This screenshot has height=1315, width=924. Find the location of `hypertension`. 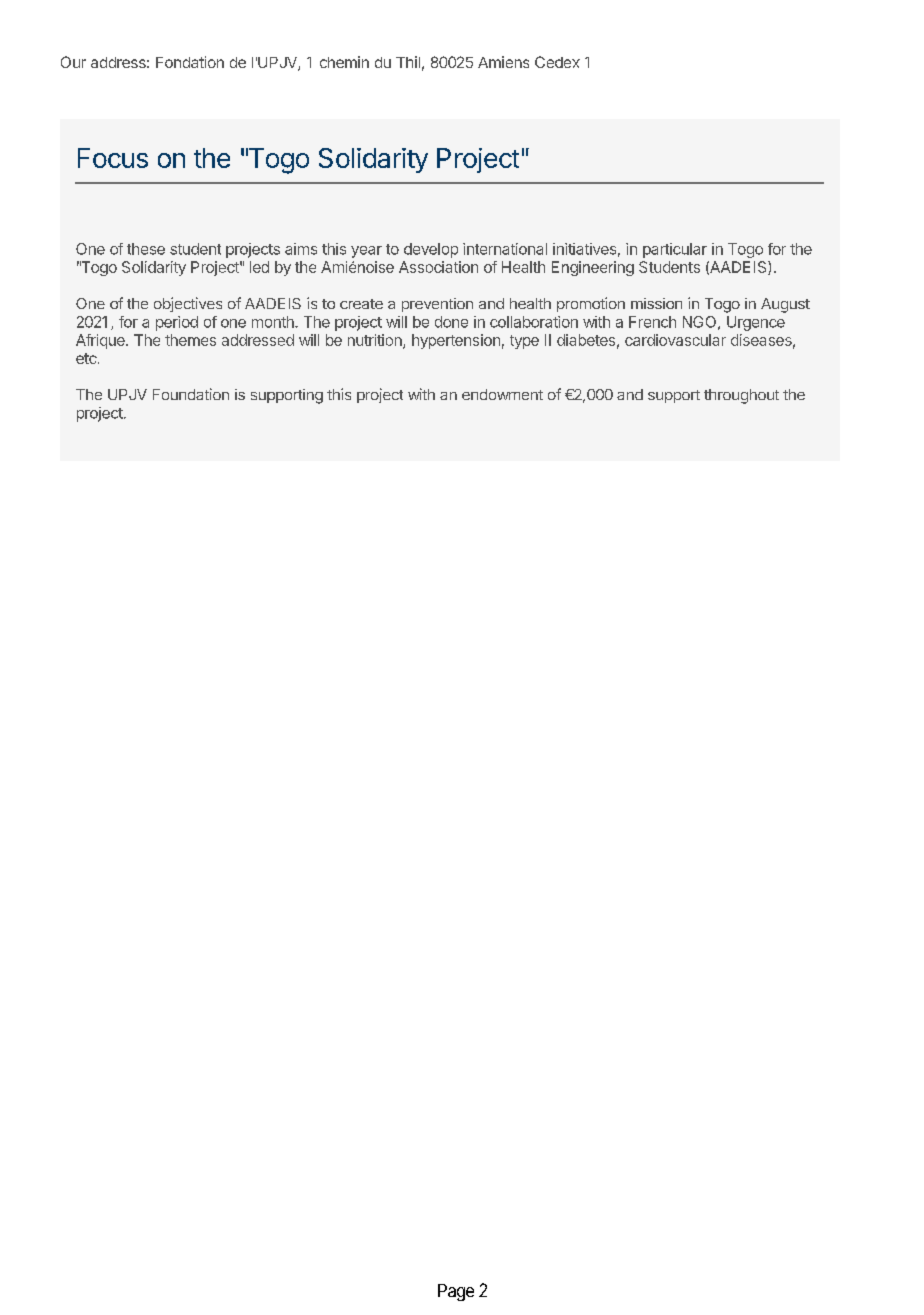

hypertension is located at coordinates (456, 341).
